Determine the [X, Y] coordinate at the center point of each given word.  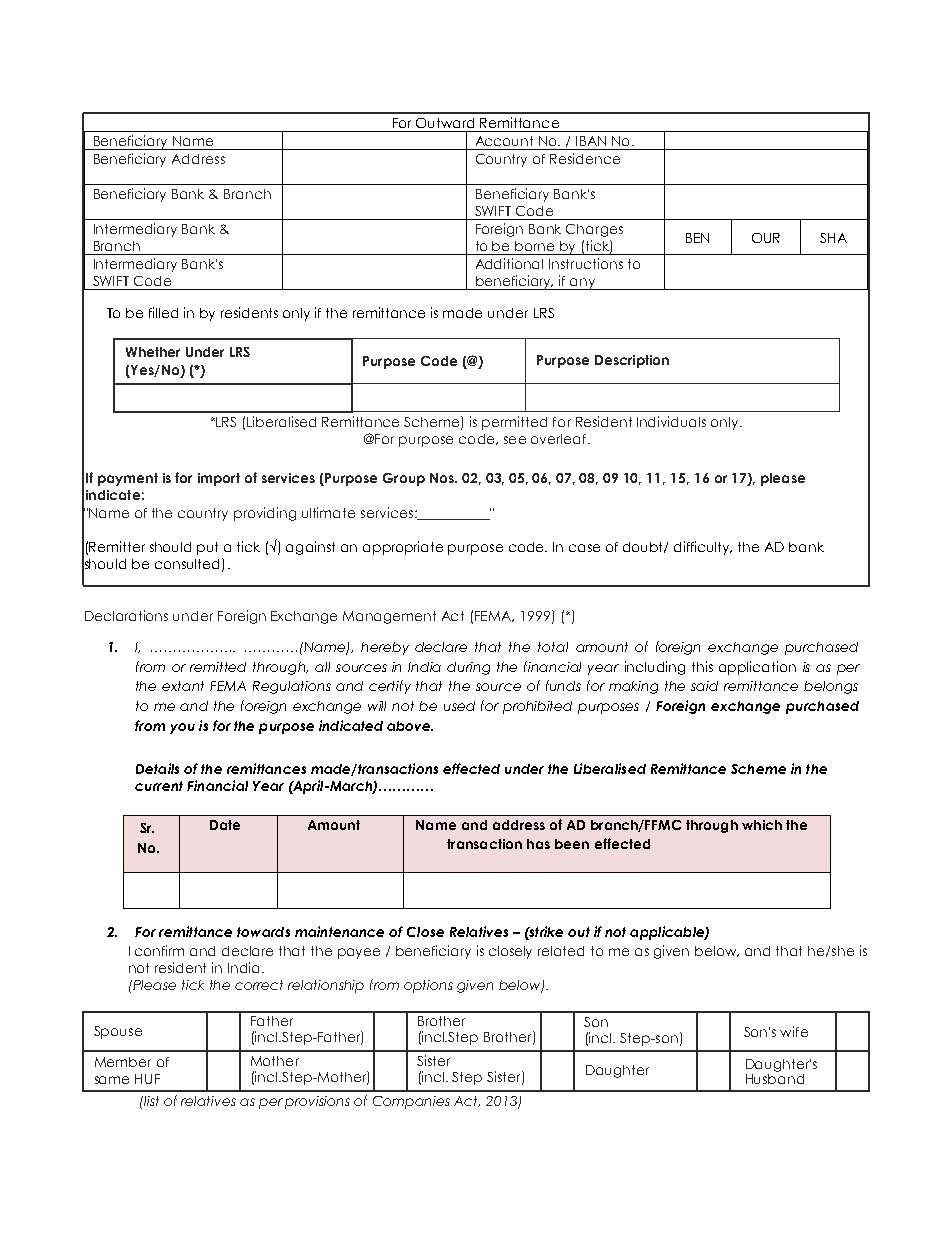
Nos [443, 478]
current [159, 786]
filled [163, 312]
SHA [833, 238]
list [150, 1101]
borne [534, 246]
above [410, 726]
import [219, 479]
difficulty [703, 548]
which [762, 825]
